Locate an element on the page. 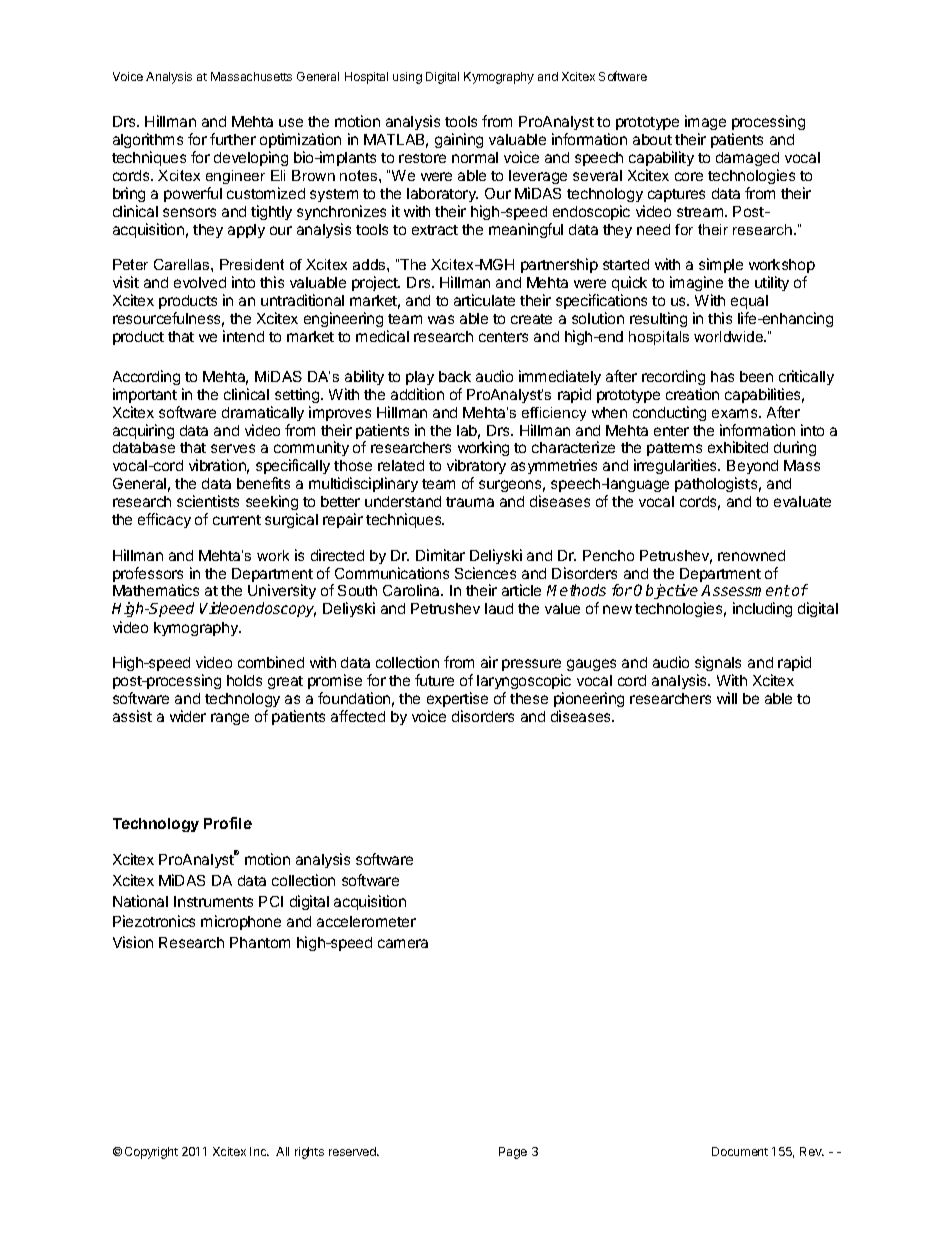  Copyright is located at coordinates (151, 1153).
